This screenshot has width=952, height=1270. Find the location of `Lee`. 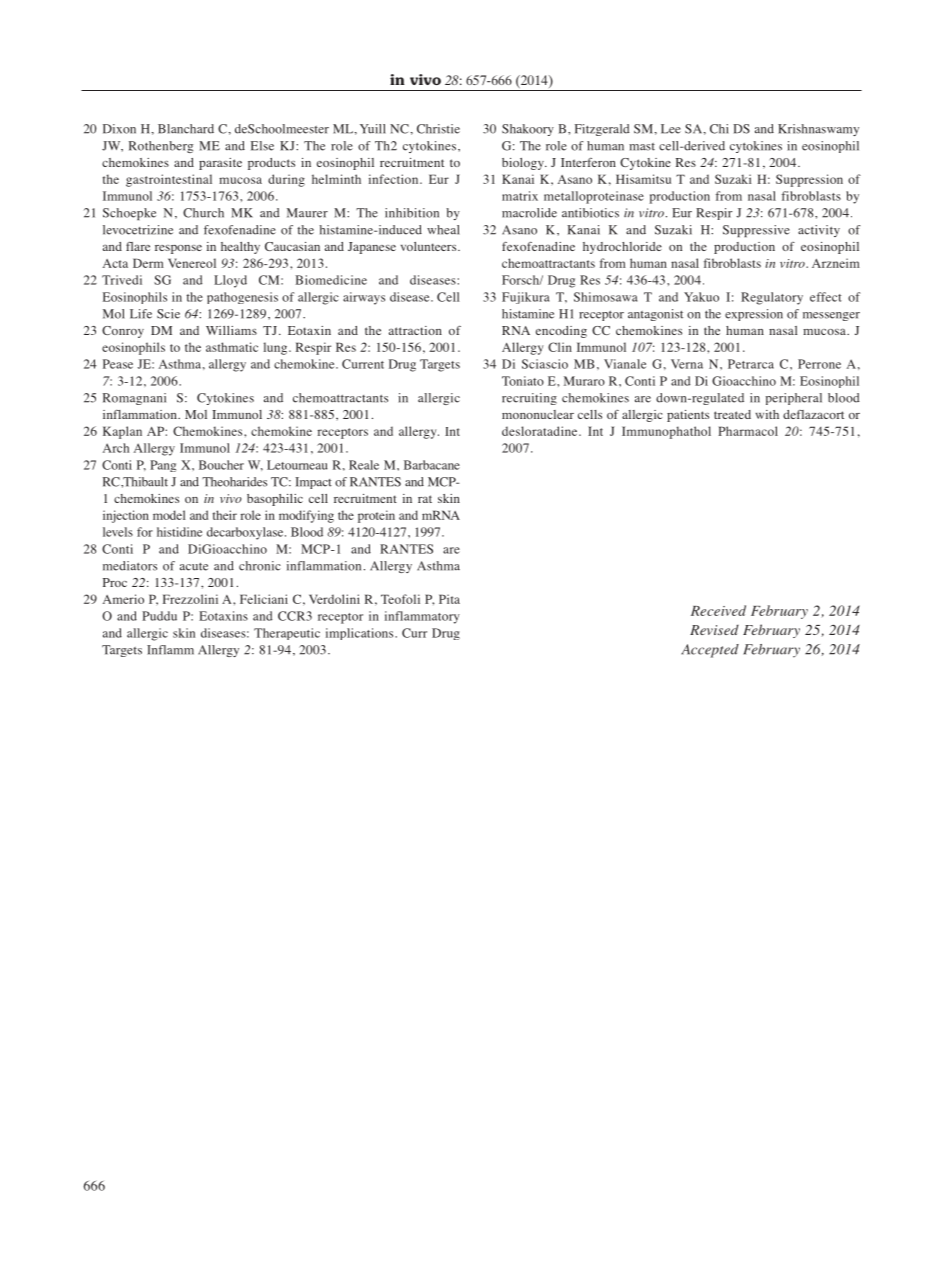

Lee is located at coordinates (671, 129).
